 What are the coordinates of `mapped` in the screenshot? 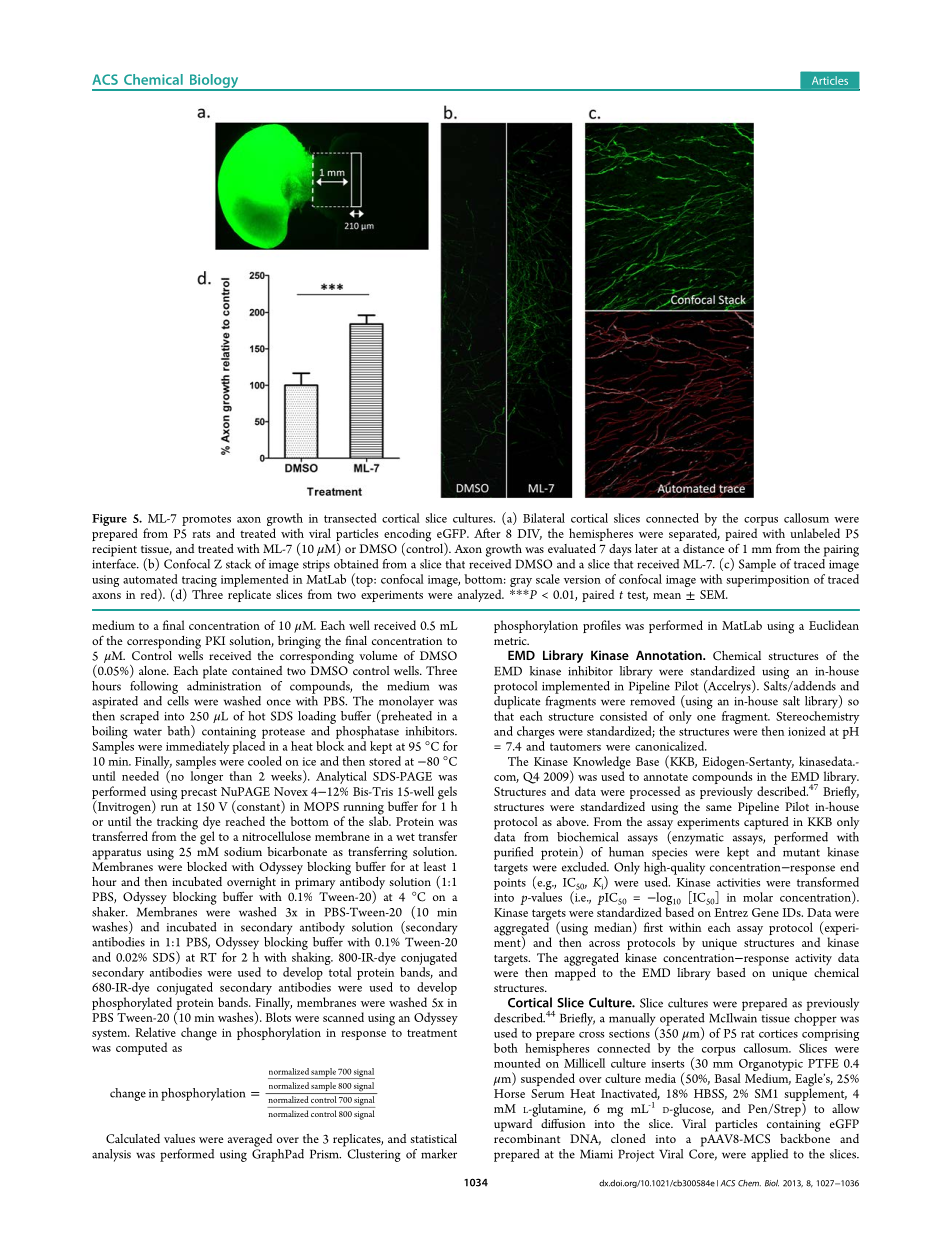 It's located at (575, 973).
